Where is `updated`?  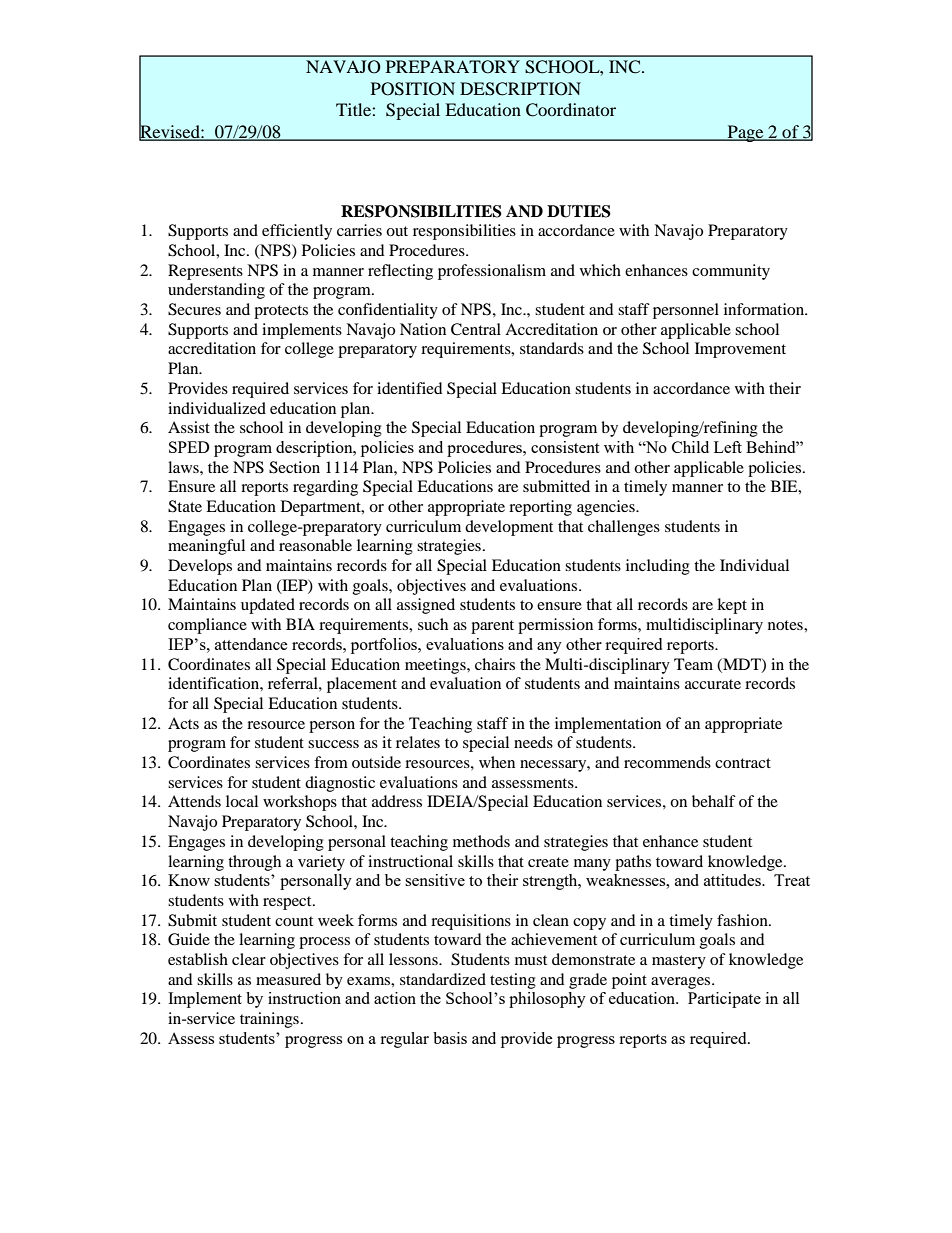 updated is located at coordinates (268, 606).
